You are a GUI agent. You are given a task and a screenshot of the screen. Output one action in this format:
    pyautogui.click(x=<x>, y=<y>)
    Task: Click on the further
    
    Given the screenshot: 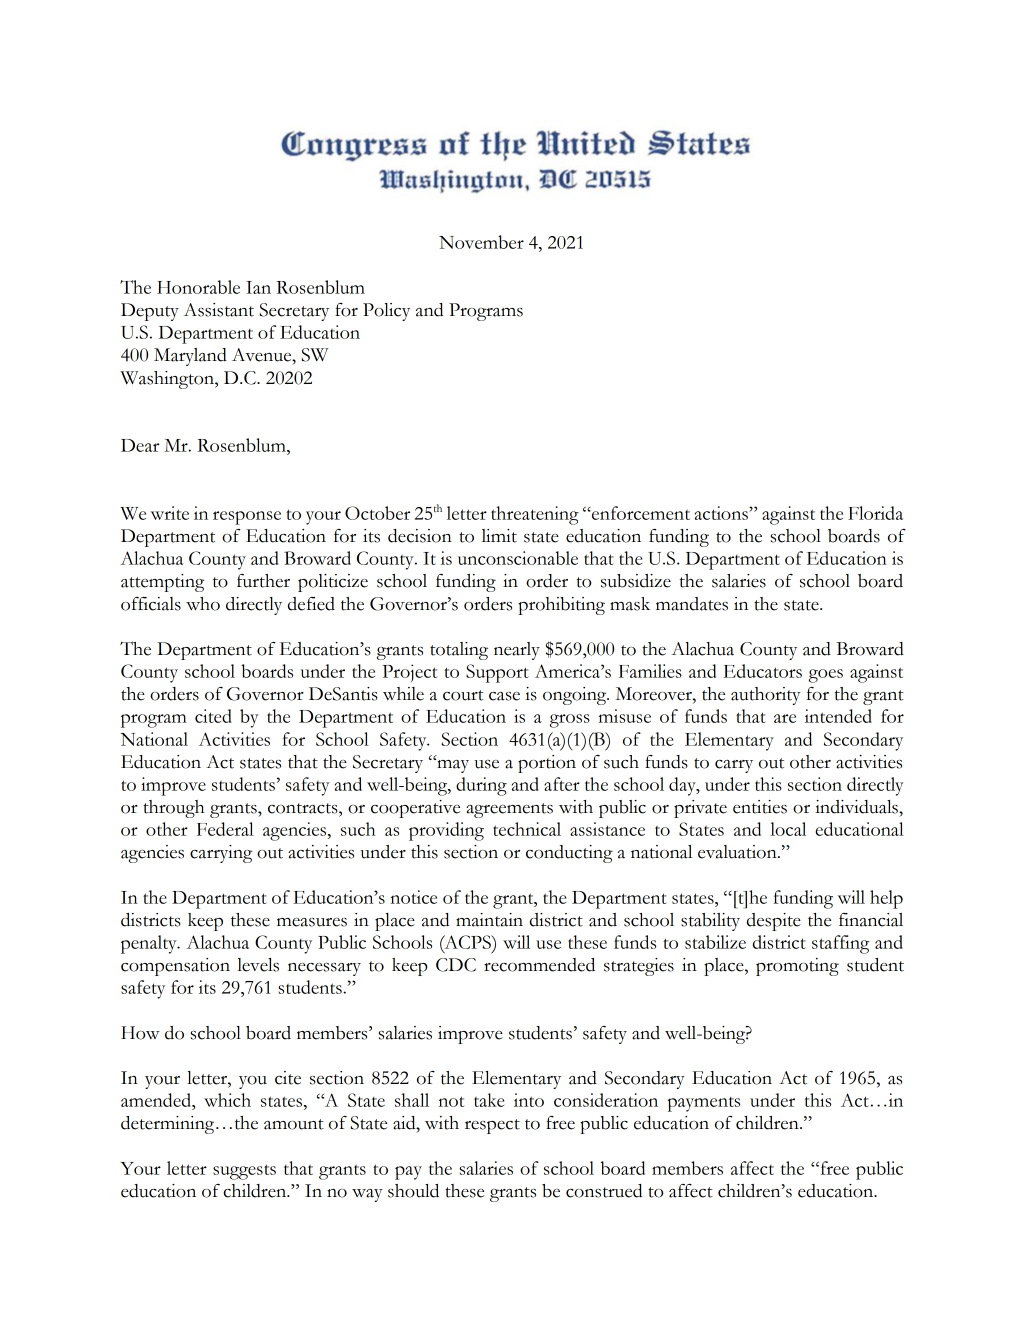 What is the action you would take?
    pyautogui.click(x=263, y=581)
